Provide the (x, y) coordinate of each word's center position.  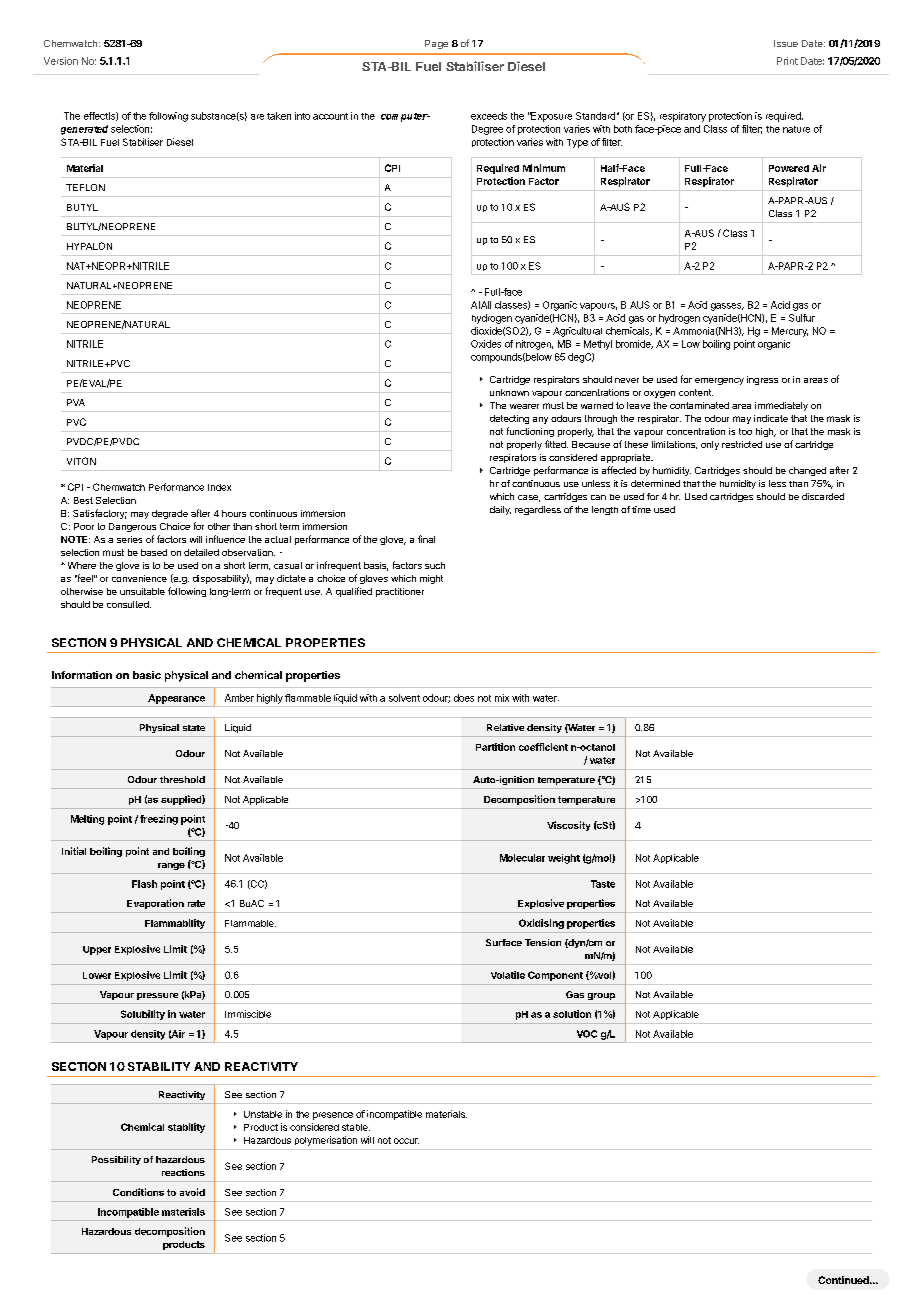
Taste (603, 884)
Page (436, 44)
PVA (76, 402)
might (431, 579)
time (641, 509)
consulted (129, 604)
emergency (719, 381)
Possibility (116, 1160)
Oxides (486, 344)
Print (787, 61)
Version (61, 61)
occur (406, 1141)
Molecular (522, 858)
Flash (144, 884)
